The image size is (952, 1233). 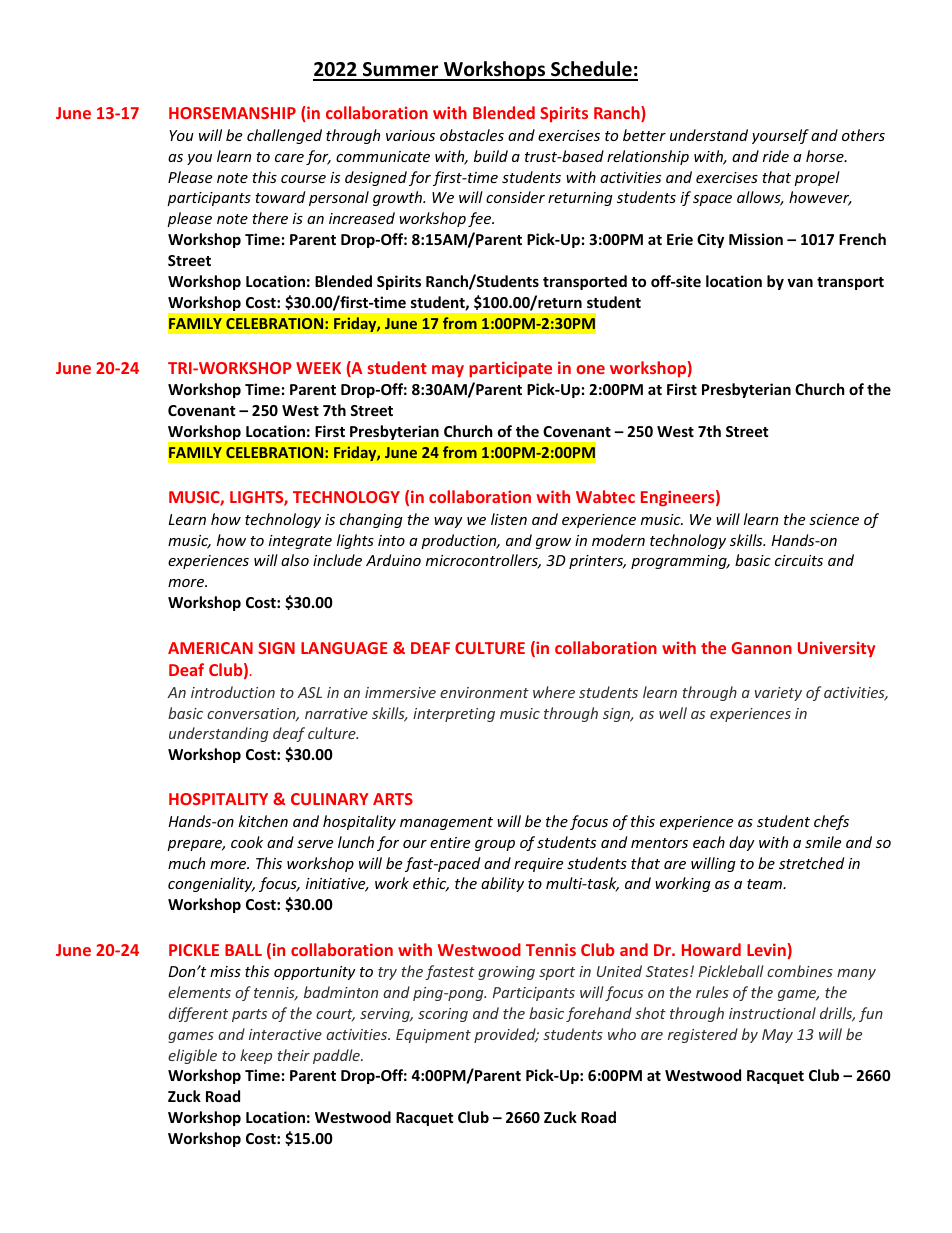 I want to click on build, so click(x=491, y=156).
